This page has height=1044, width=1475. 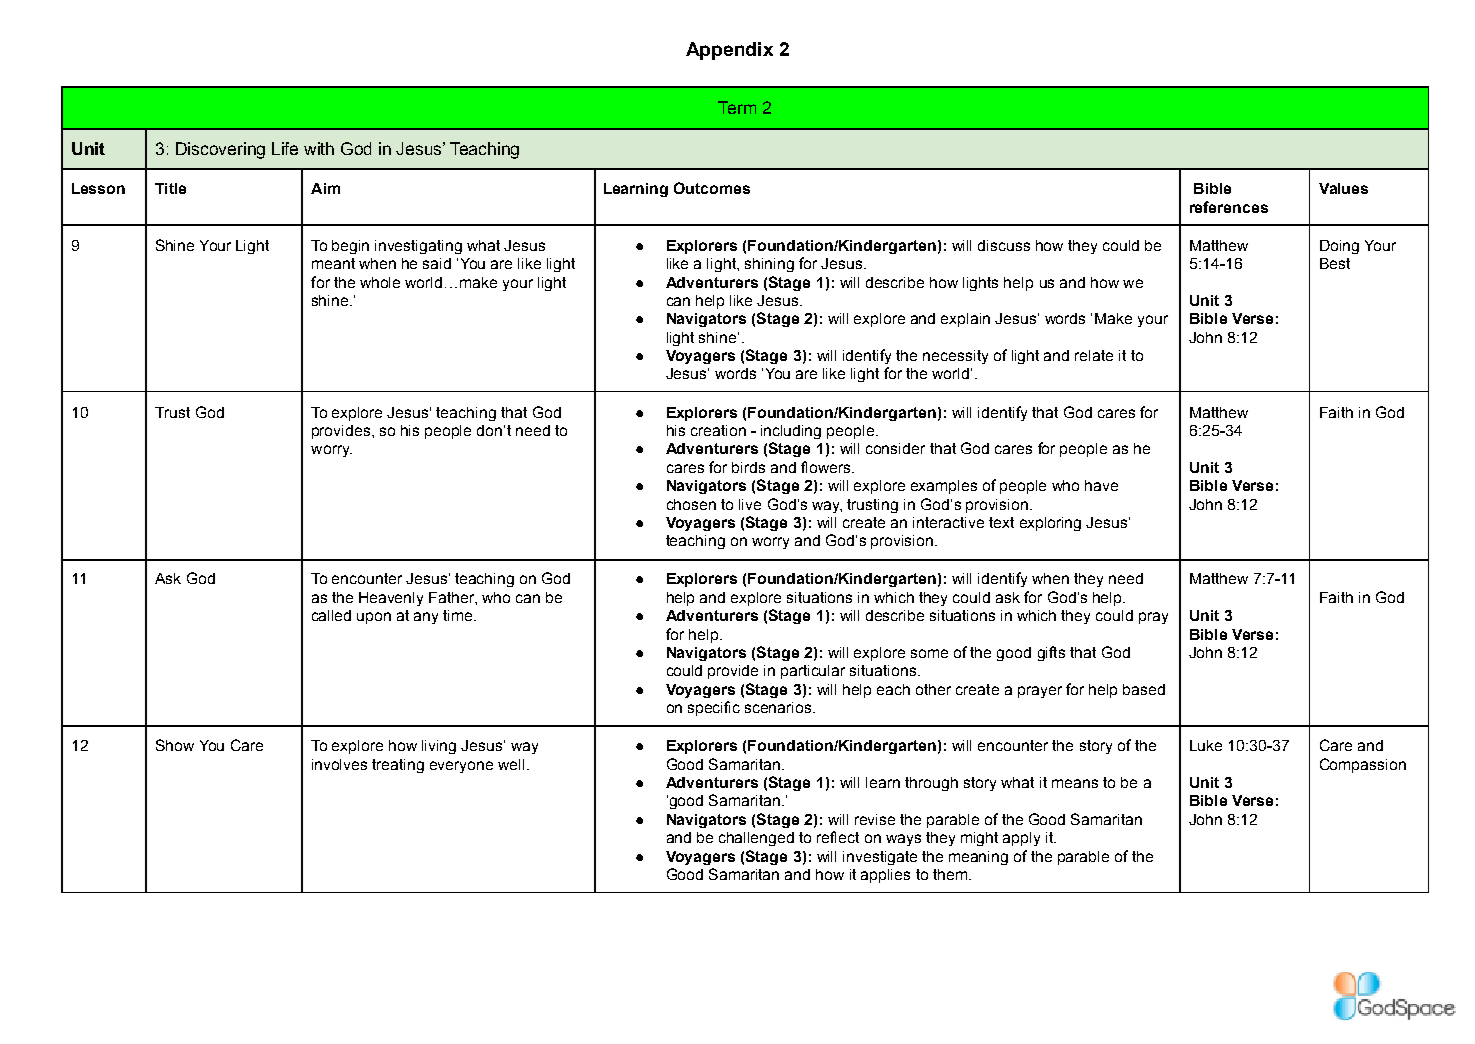 What do you see at coordinates (729, 51) in the page?
I see `Appendix` at bounding box center [729, 51].
